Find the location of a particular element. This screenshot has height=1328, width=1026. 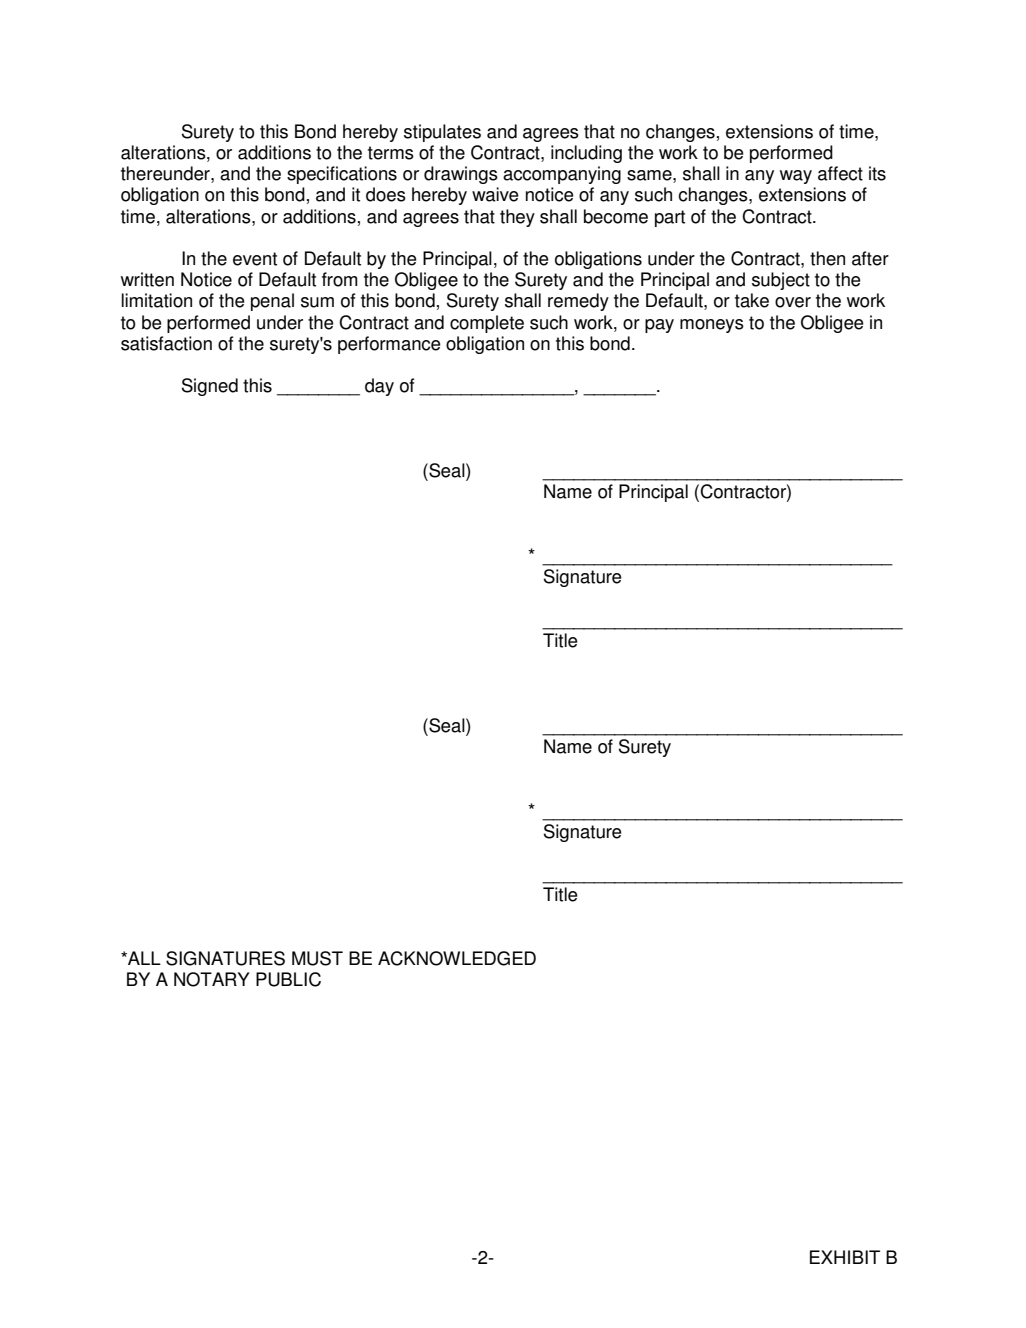

way is located at coordinates (796, 177).
